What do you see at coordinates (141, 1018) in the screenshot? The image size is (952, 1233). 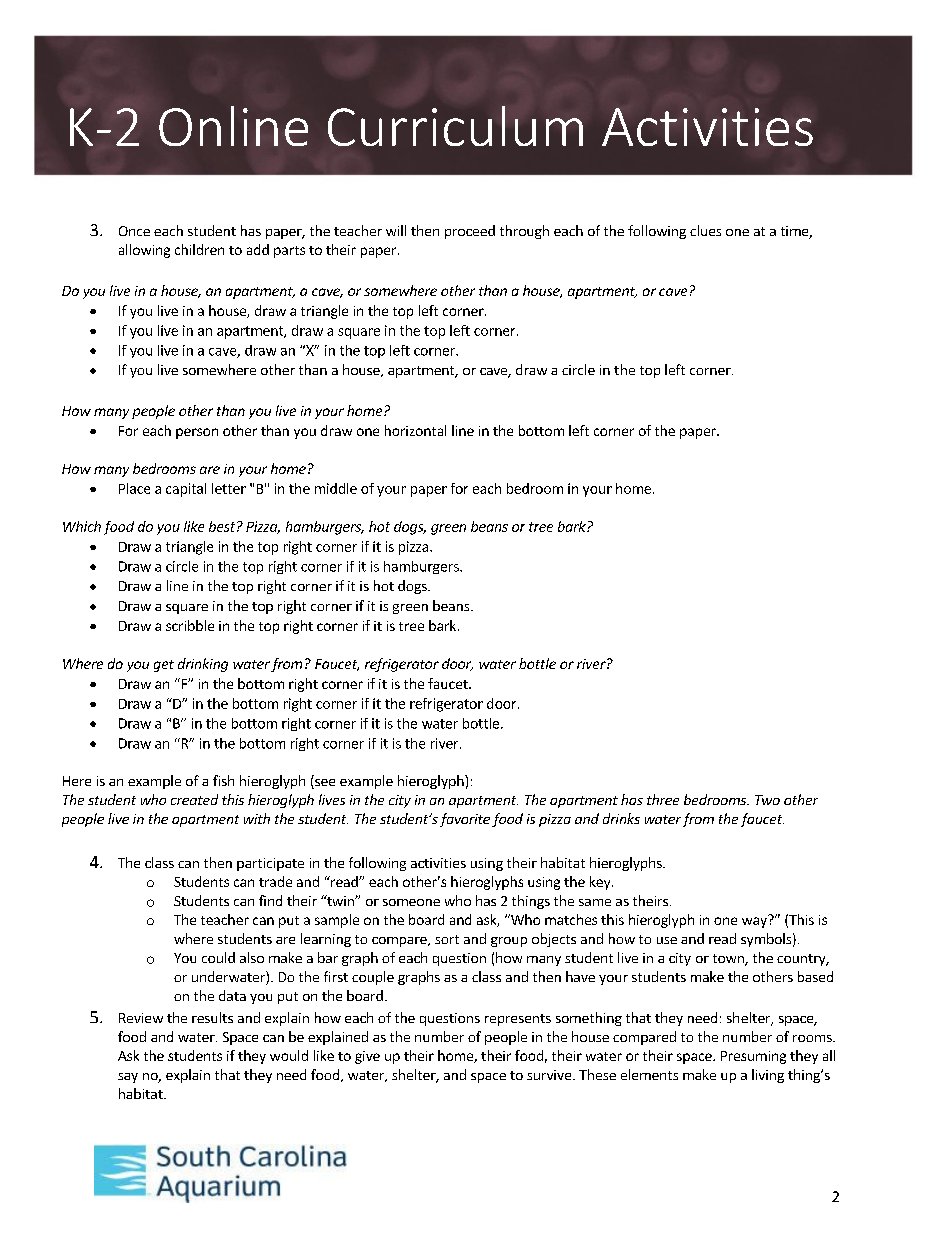 I see `Review` at bounding box center [141, 1018].
